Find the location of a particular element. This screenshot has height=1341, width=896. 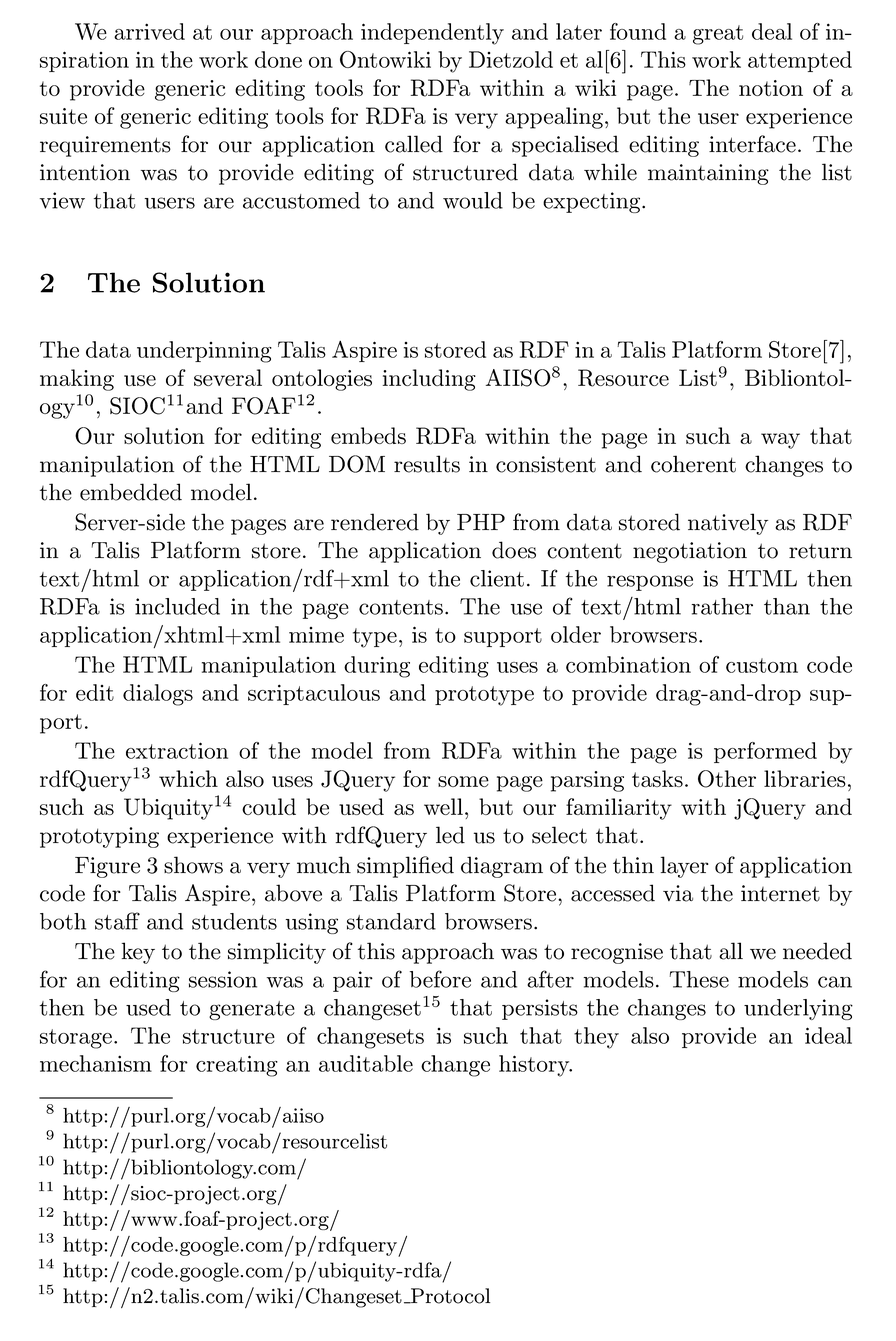

mechanism is located at coordinates (96, 1063).
